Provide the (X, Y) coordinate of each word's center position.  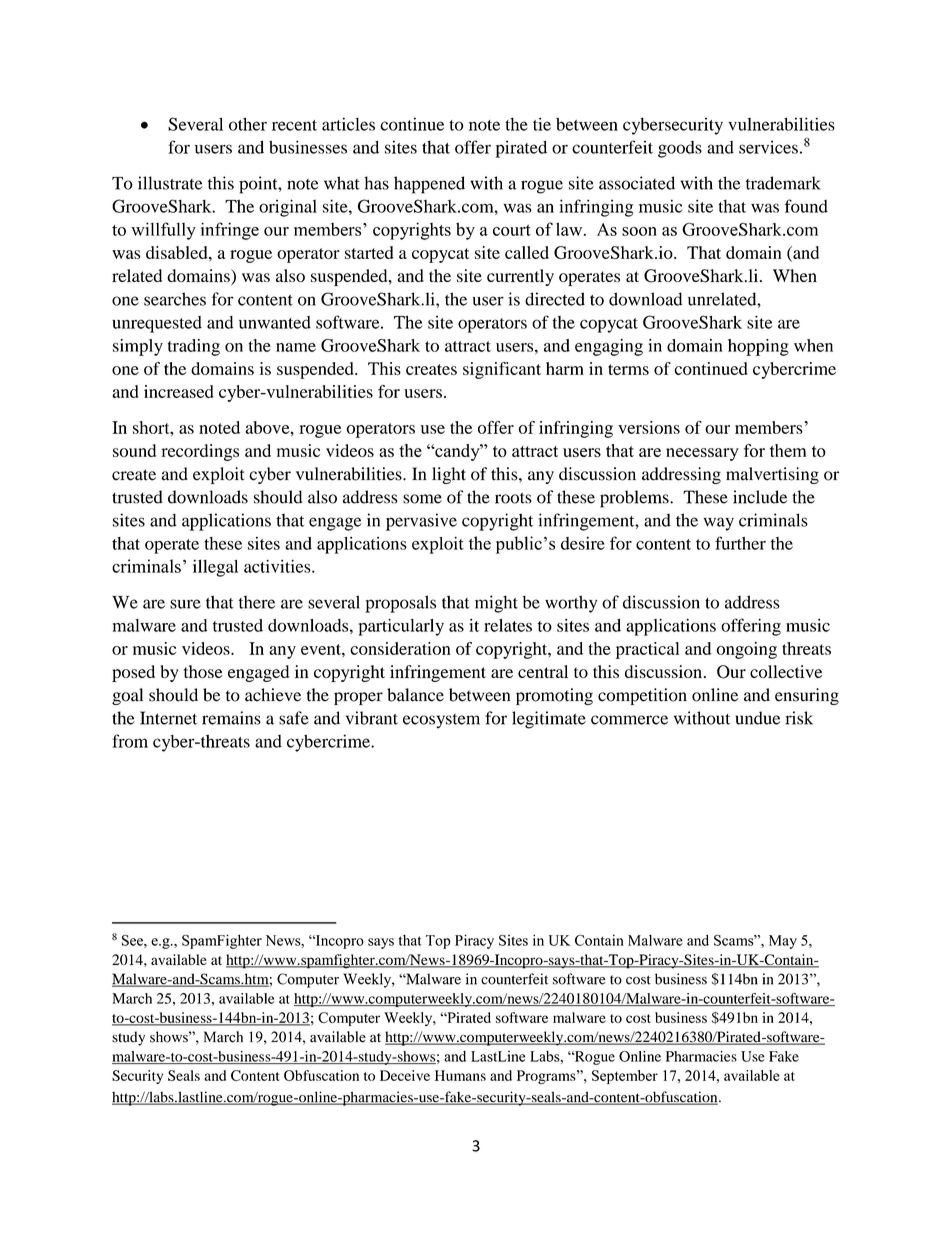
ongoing (746, 650)
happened (429, 185)
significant (502, 370)
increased (178, 391)
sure (185, 604)
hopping (758, 347)
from (130, 741)
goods (680, 149)
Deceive (405, 1075)
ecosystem (441, 721)
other (248, 124)
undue (757, 718)
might (496, 604)
